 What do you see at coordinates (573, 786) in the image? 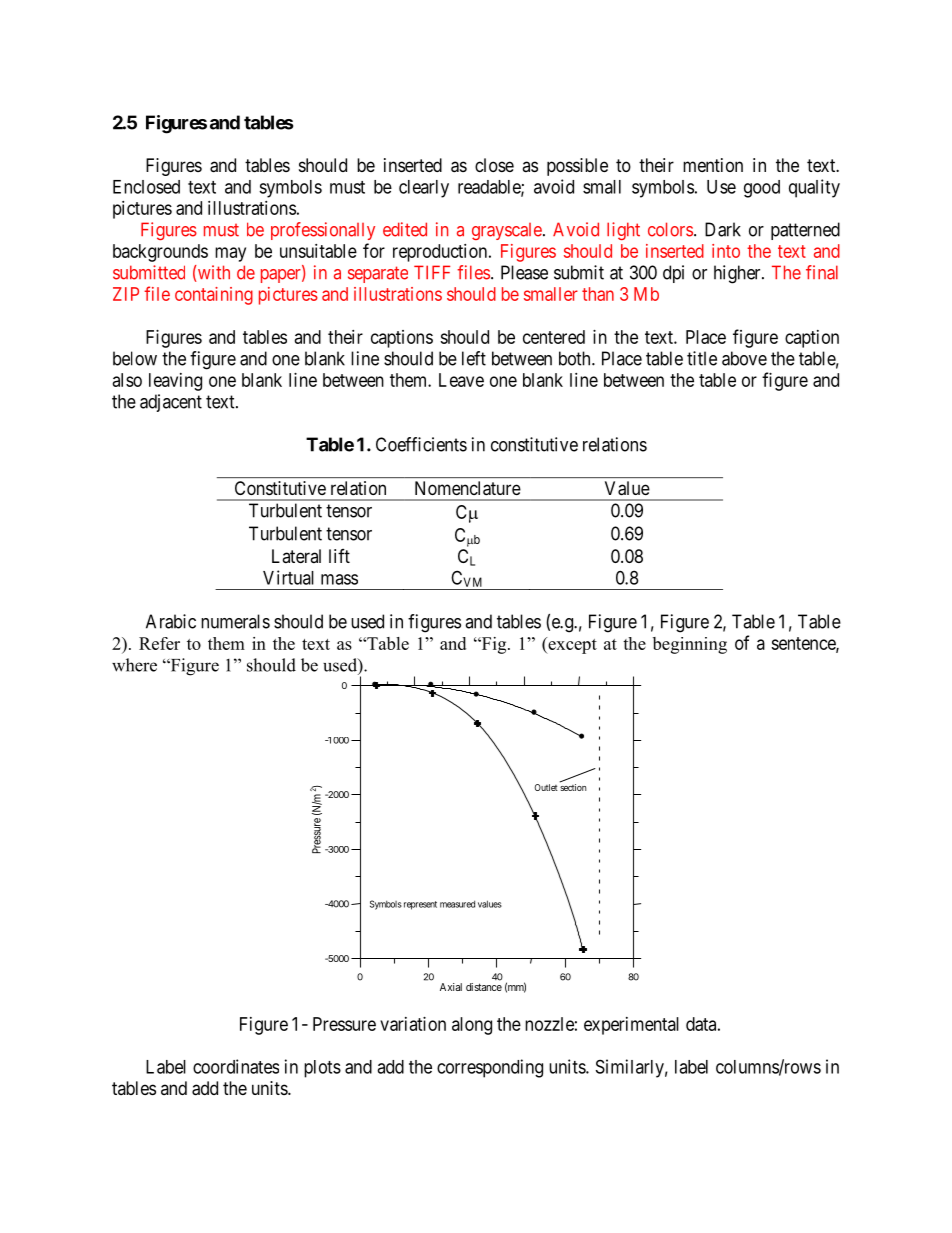
I see `section` at bounding box center [573, 786].
